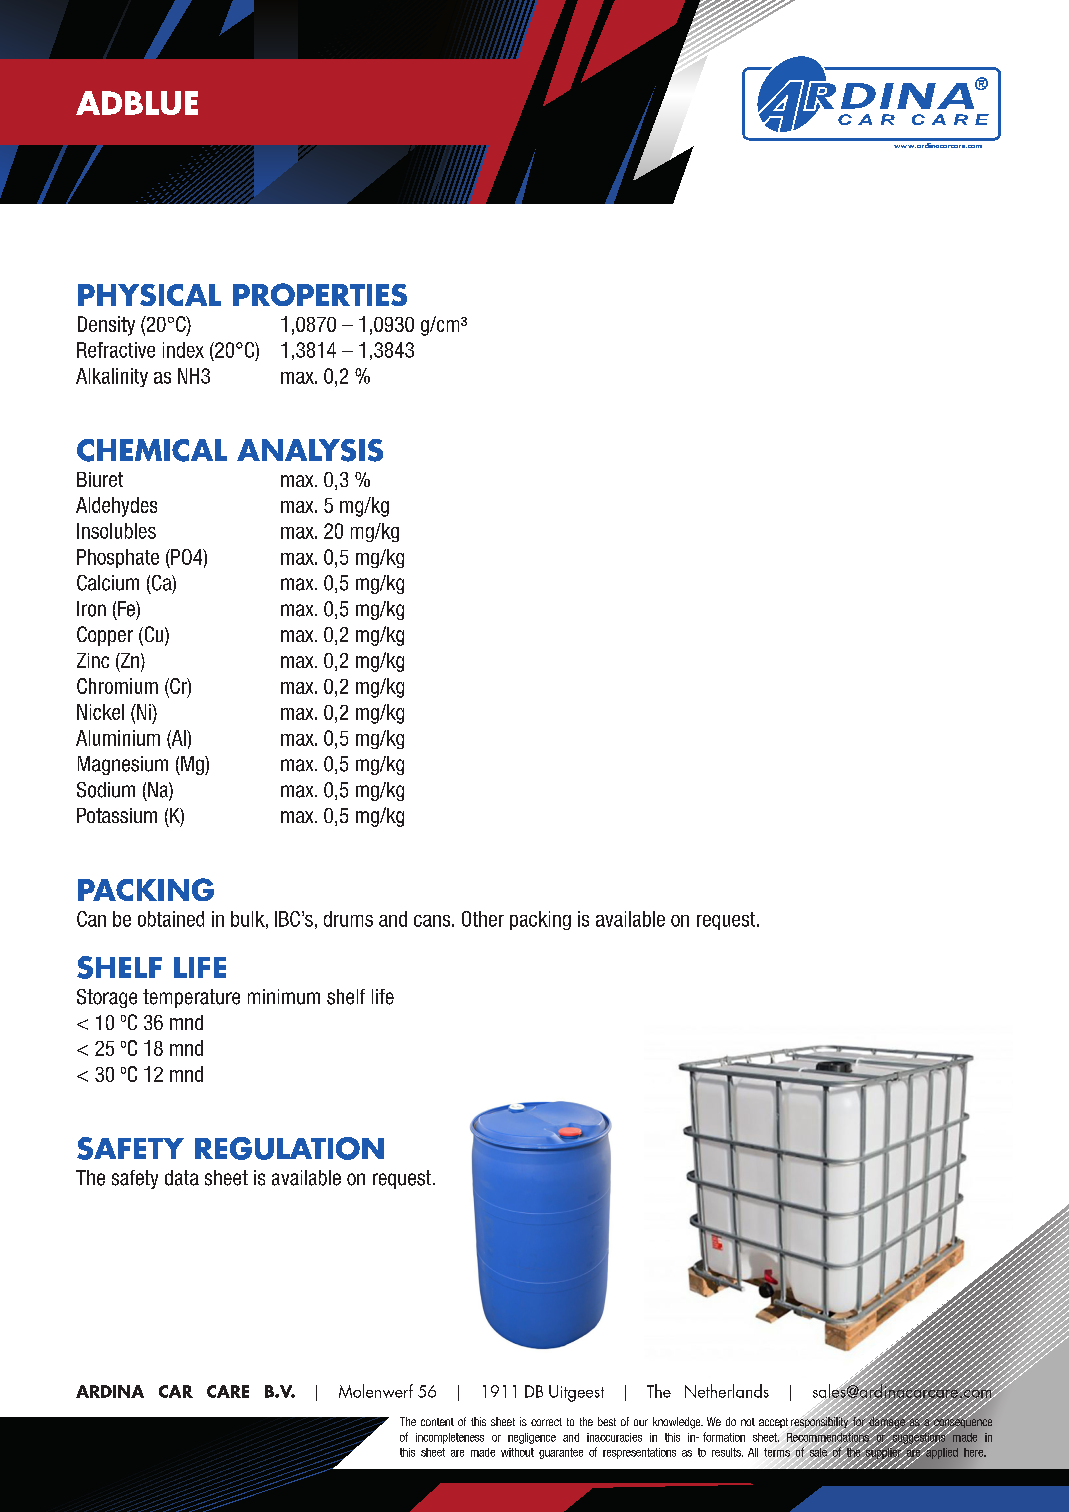  Describe the element at coordinates (182, 1178) in the page. I see `data` at that location.
